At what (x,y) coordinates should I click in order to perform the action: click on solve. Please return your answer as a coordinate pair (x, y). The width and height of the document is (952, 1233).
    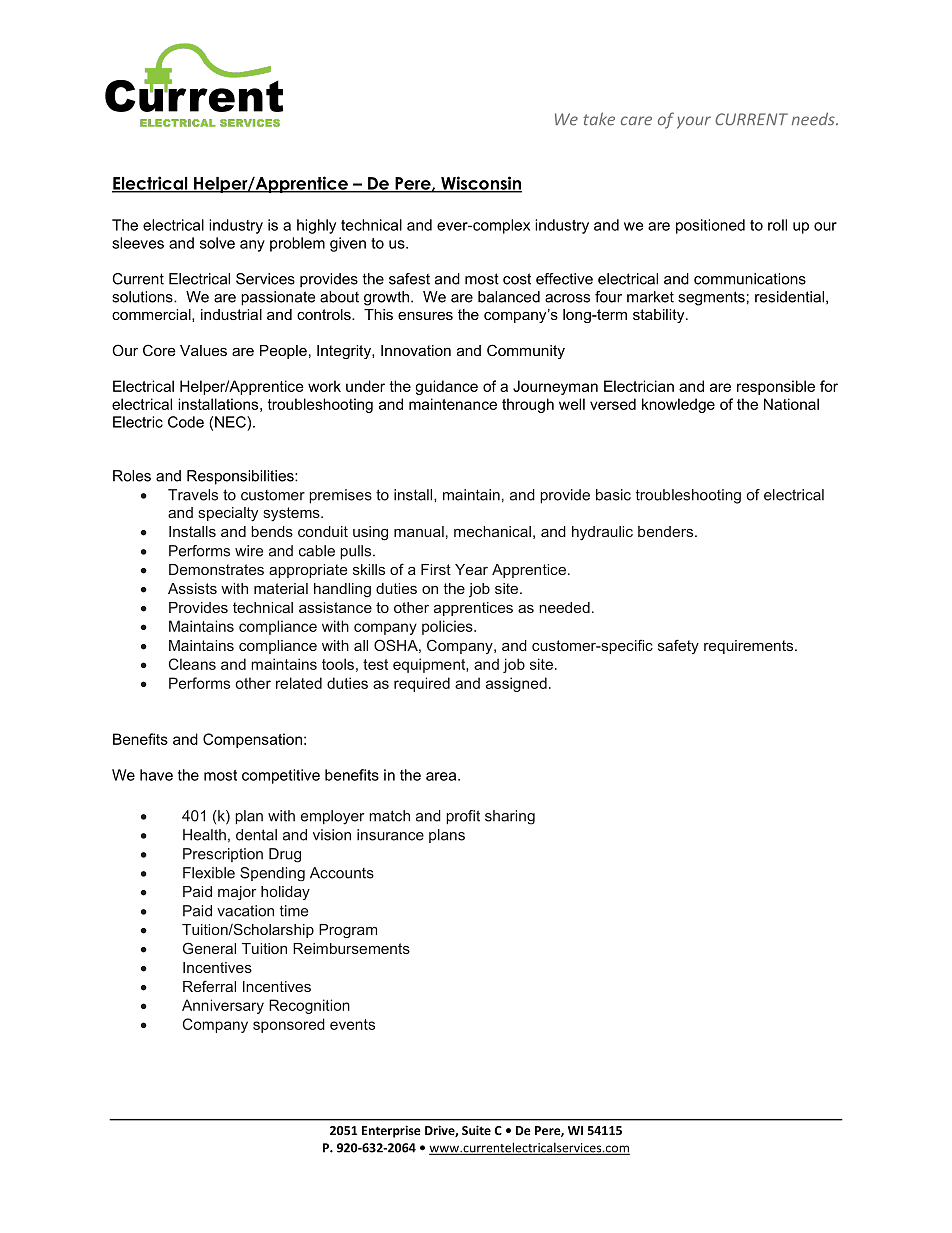
    Looking at the image, I should click on (217, 243).
